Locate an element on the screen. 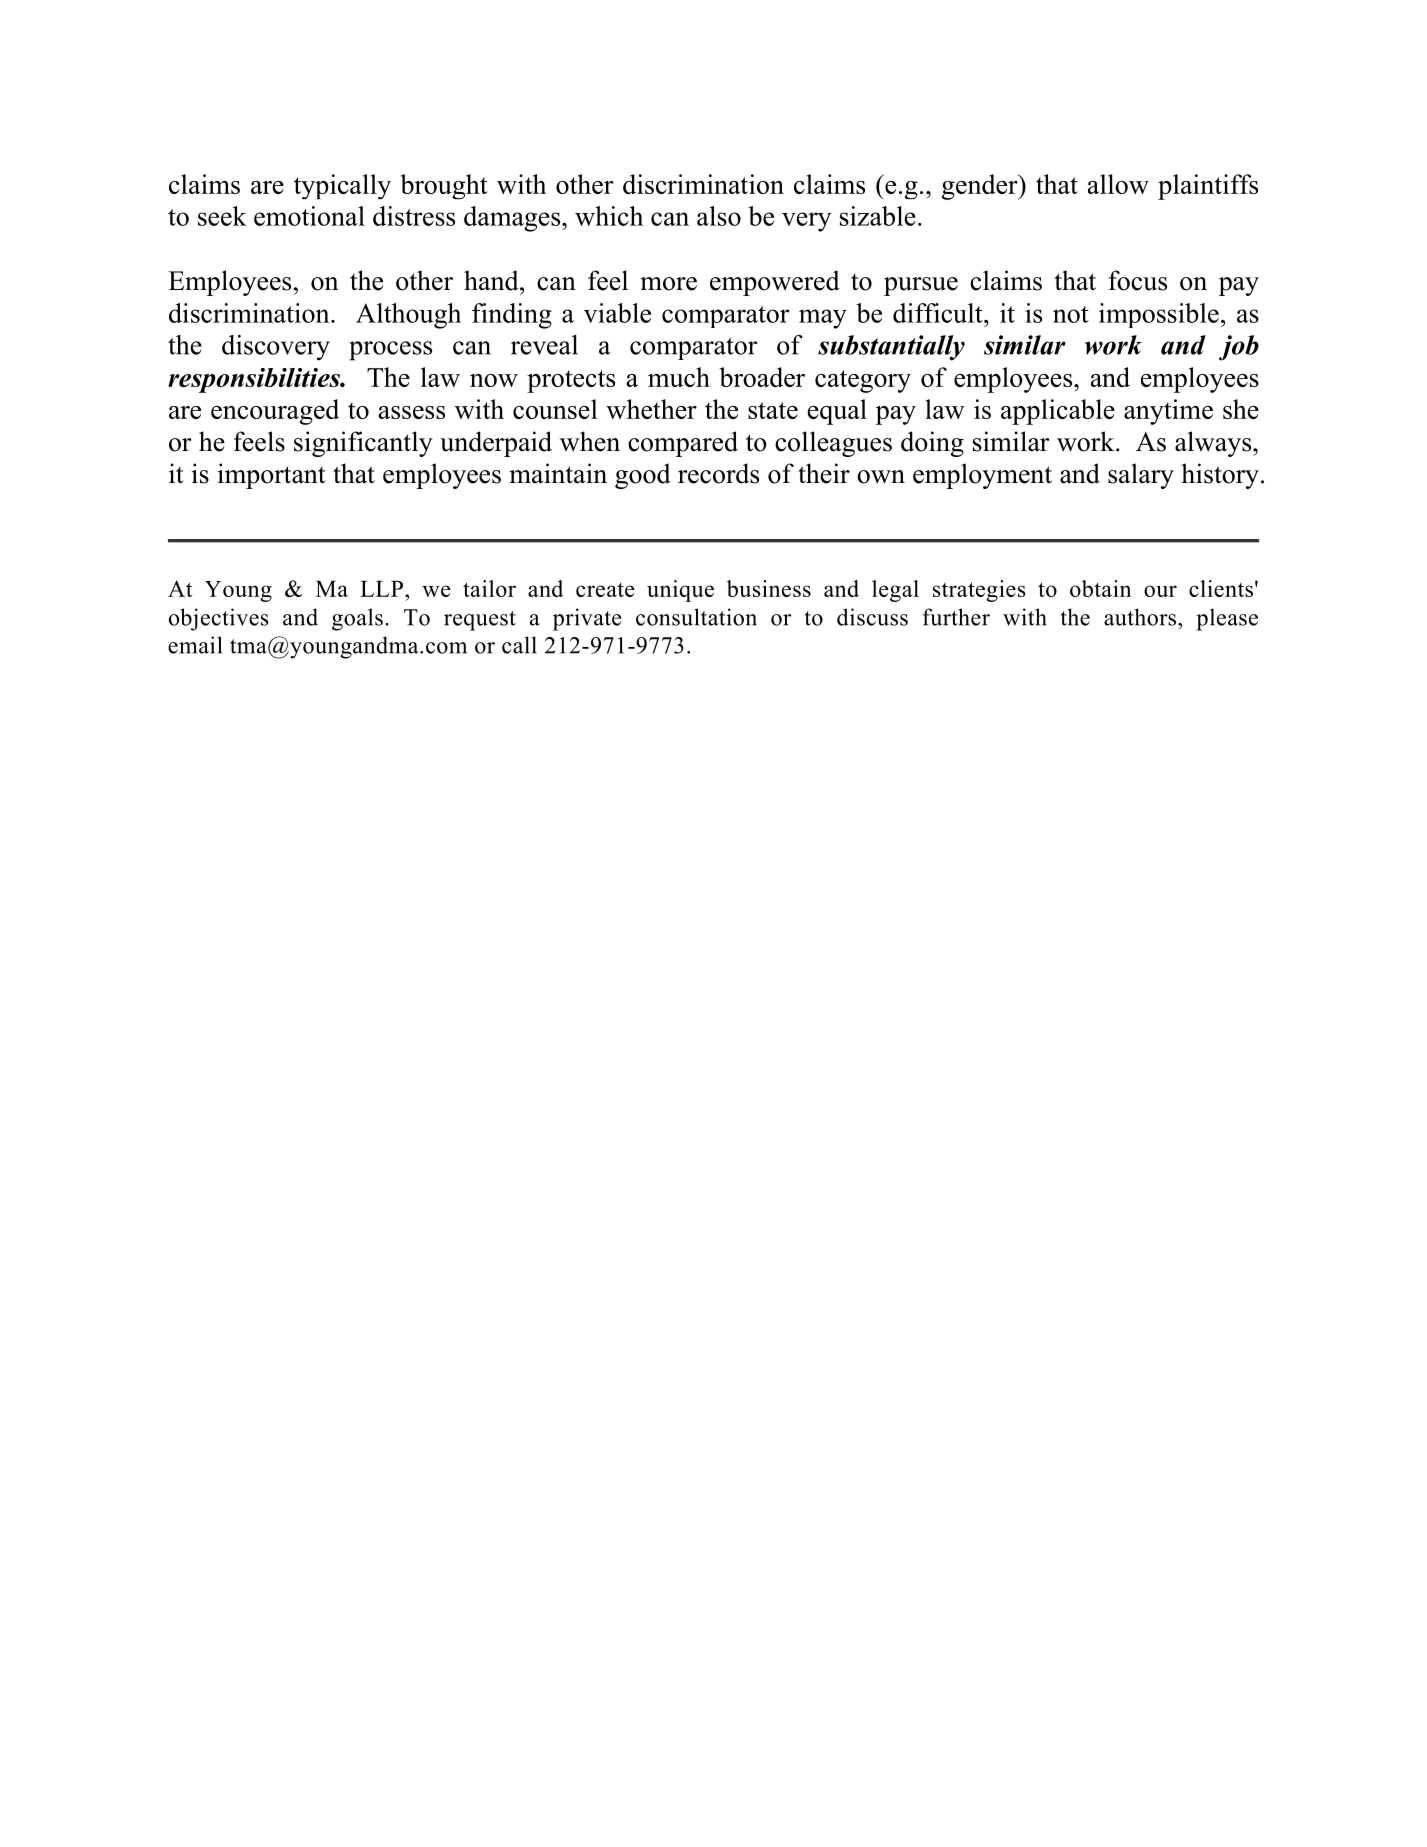 This screenshot has width=1427, height=1847. consultation is located at coordinates (696, 617).
